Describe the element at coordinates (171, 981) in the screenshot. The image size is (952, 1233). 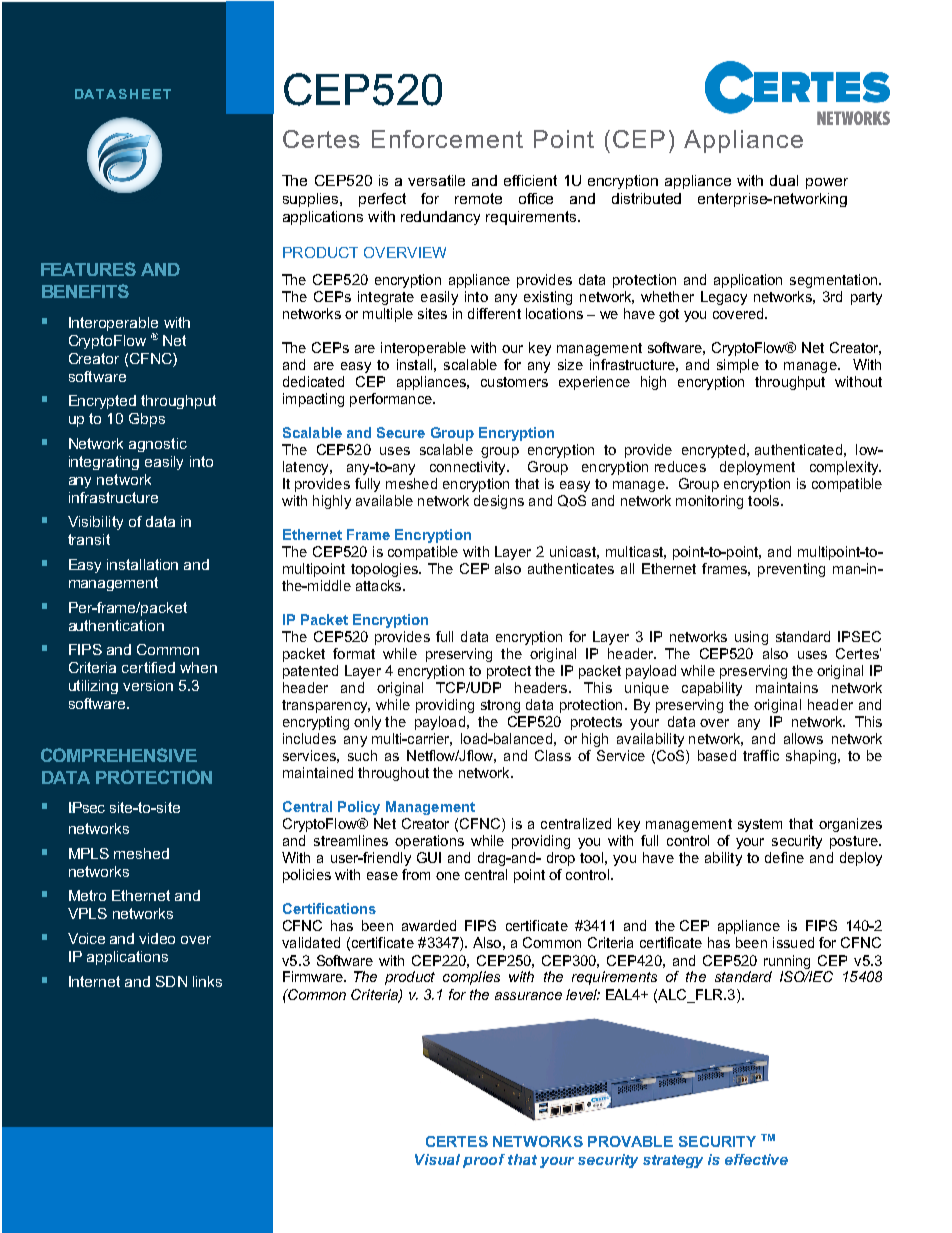
I see `SDN` at that location.
